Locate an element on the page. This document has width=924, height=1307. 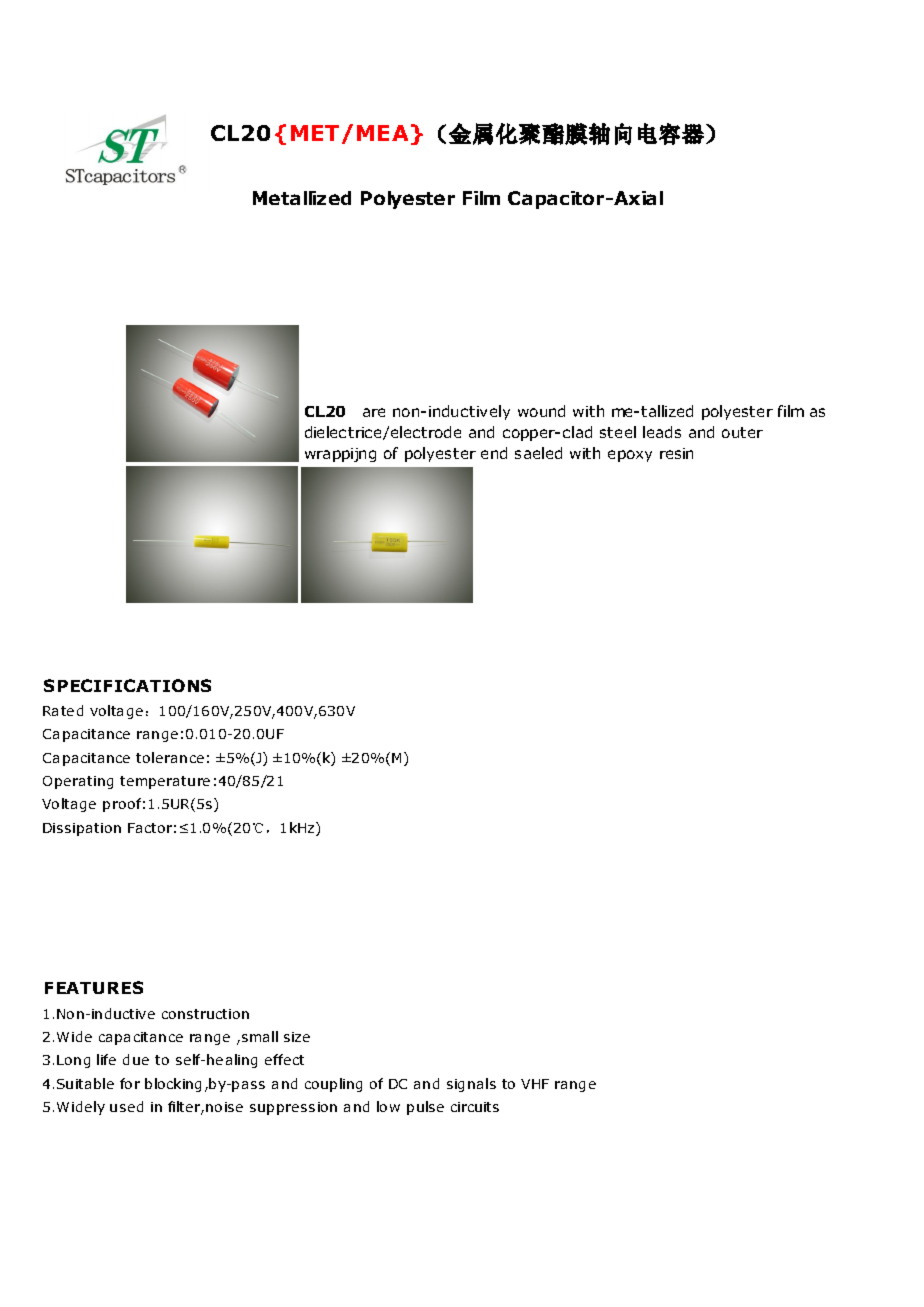
end is located at coordinates (494, 453).
